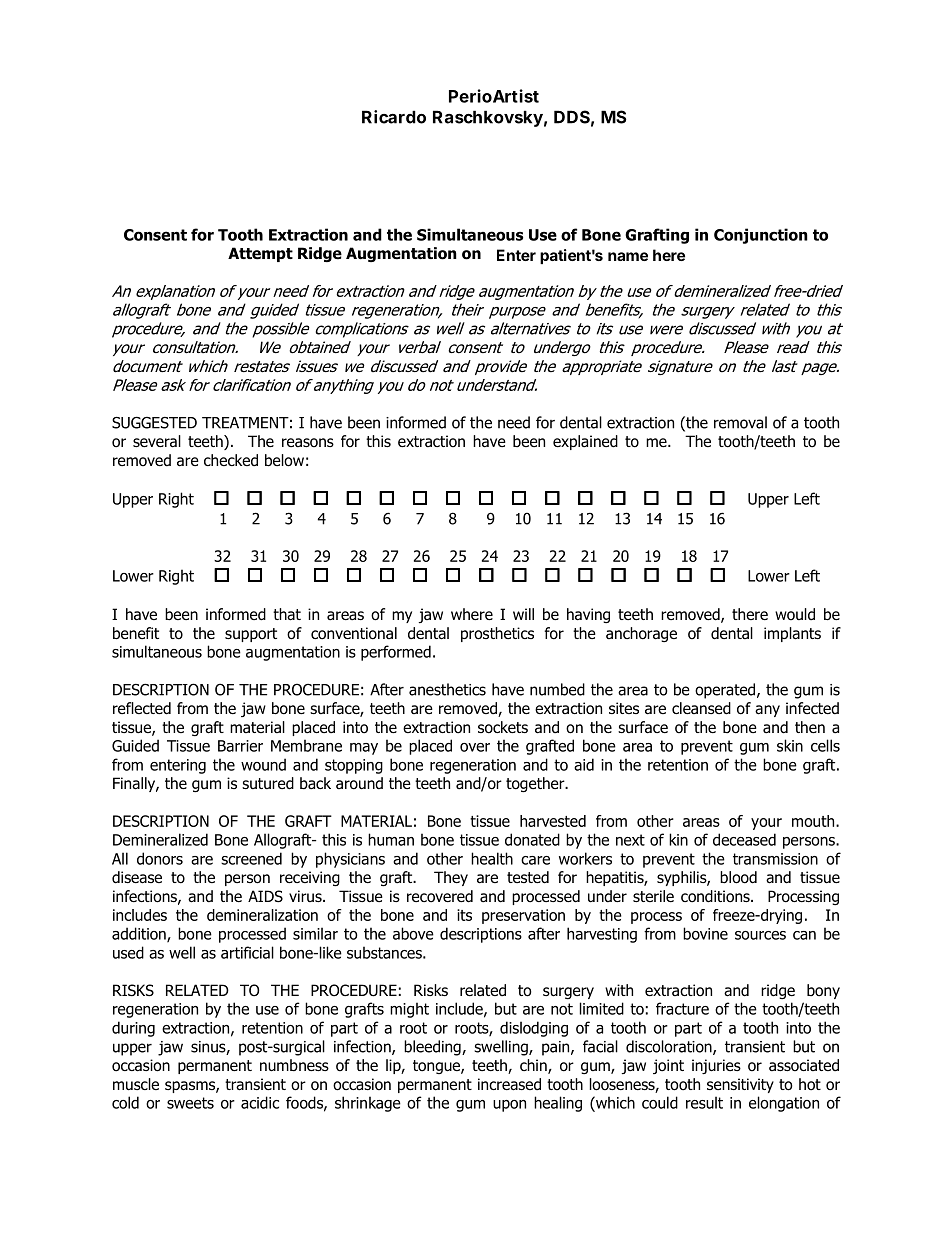  I want to click on Attempt, so click(260, 254).
